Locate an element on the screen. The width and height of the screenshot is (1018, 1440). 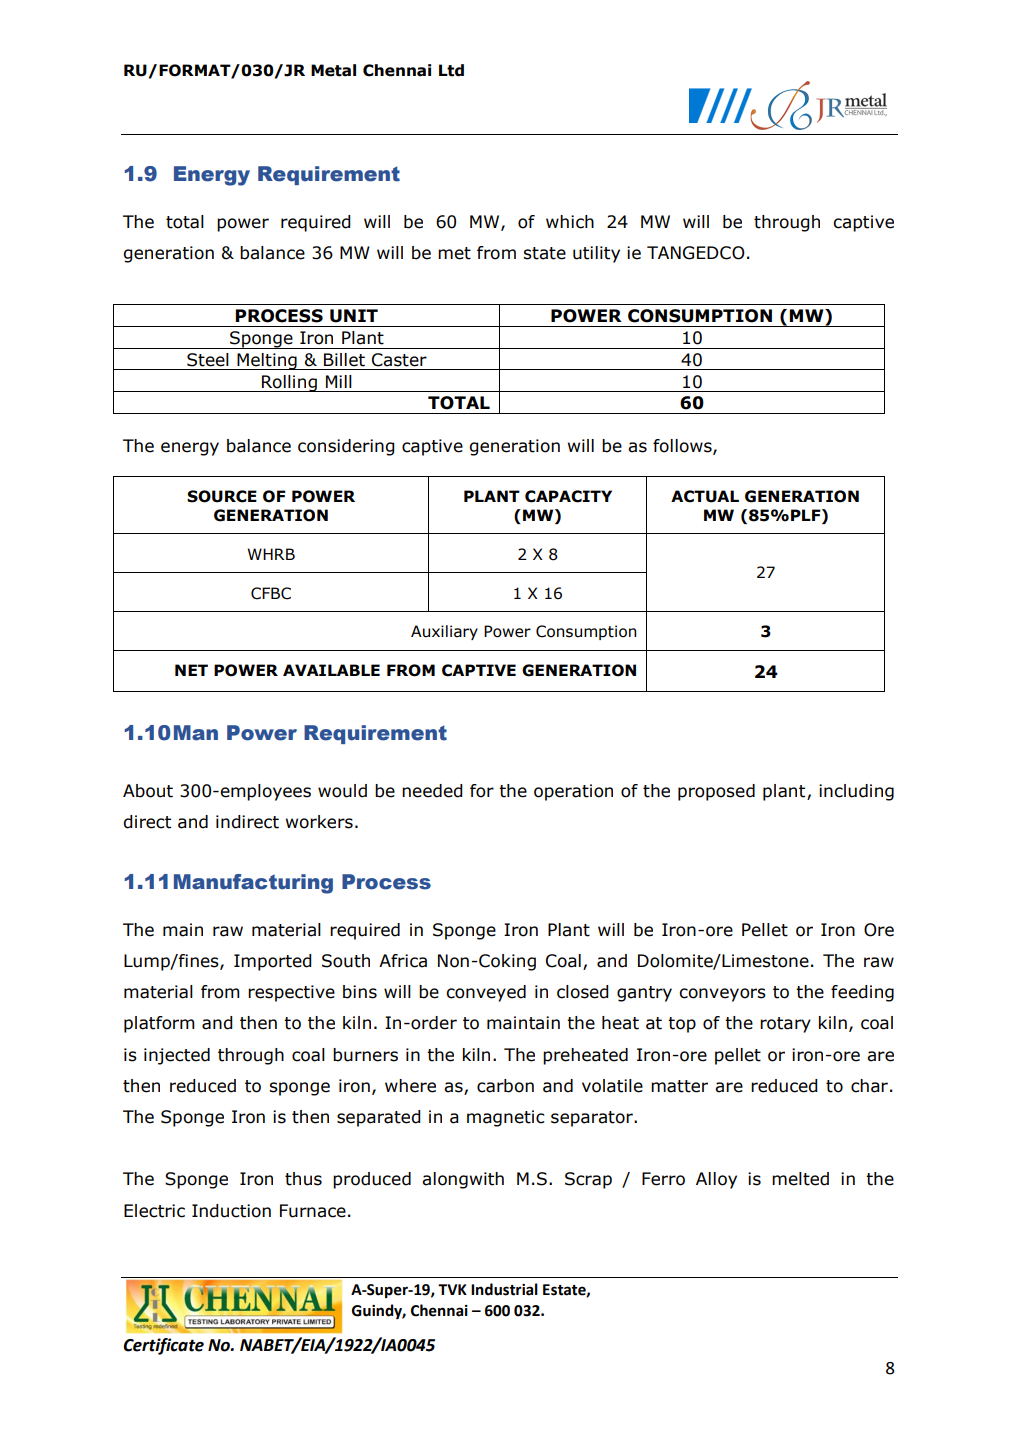
rotary is located at coordinates (785, 1025).
